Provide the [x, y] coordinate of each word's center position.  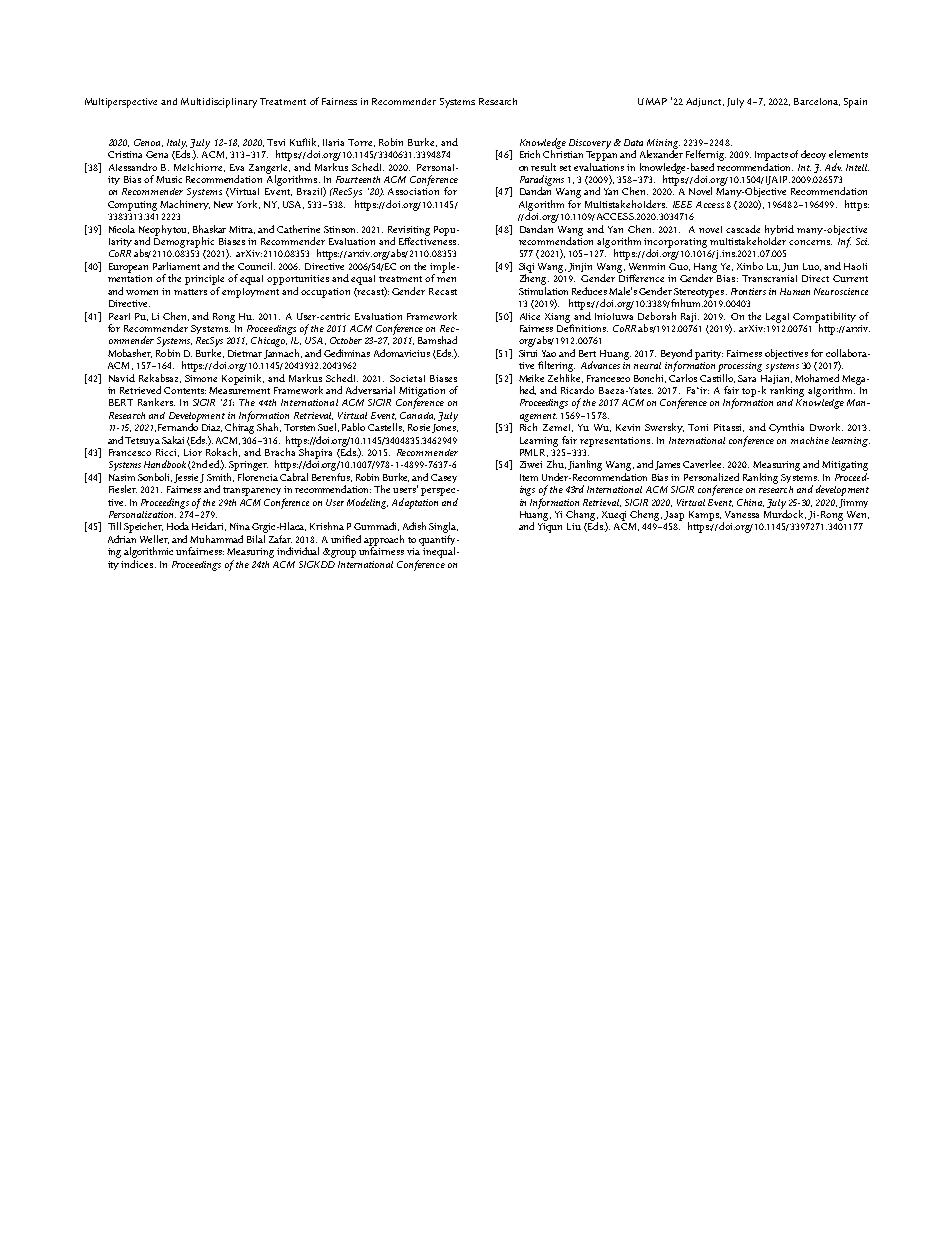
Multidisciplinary [219, 103]
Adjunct [705, 102]
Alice [530, 316]
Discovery [590, 144]
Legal [777, 318]
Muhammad [216, 539]
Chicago [270, 340]
